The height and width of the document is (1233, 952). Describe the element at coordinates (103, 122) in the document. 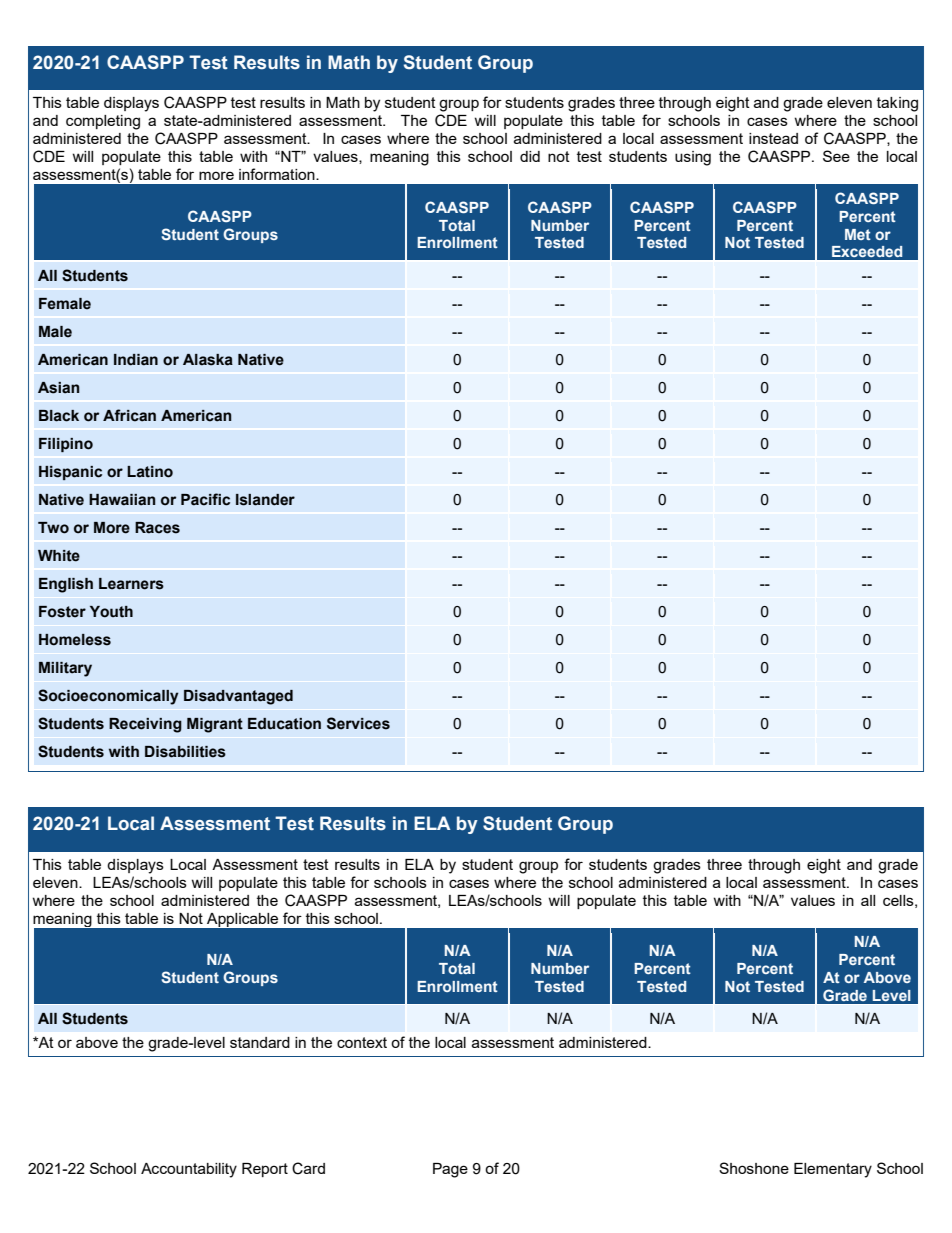

I see `completing` at that location.
